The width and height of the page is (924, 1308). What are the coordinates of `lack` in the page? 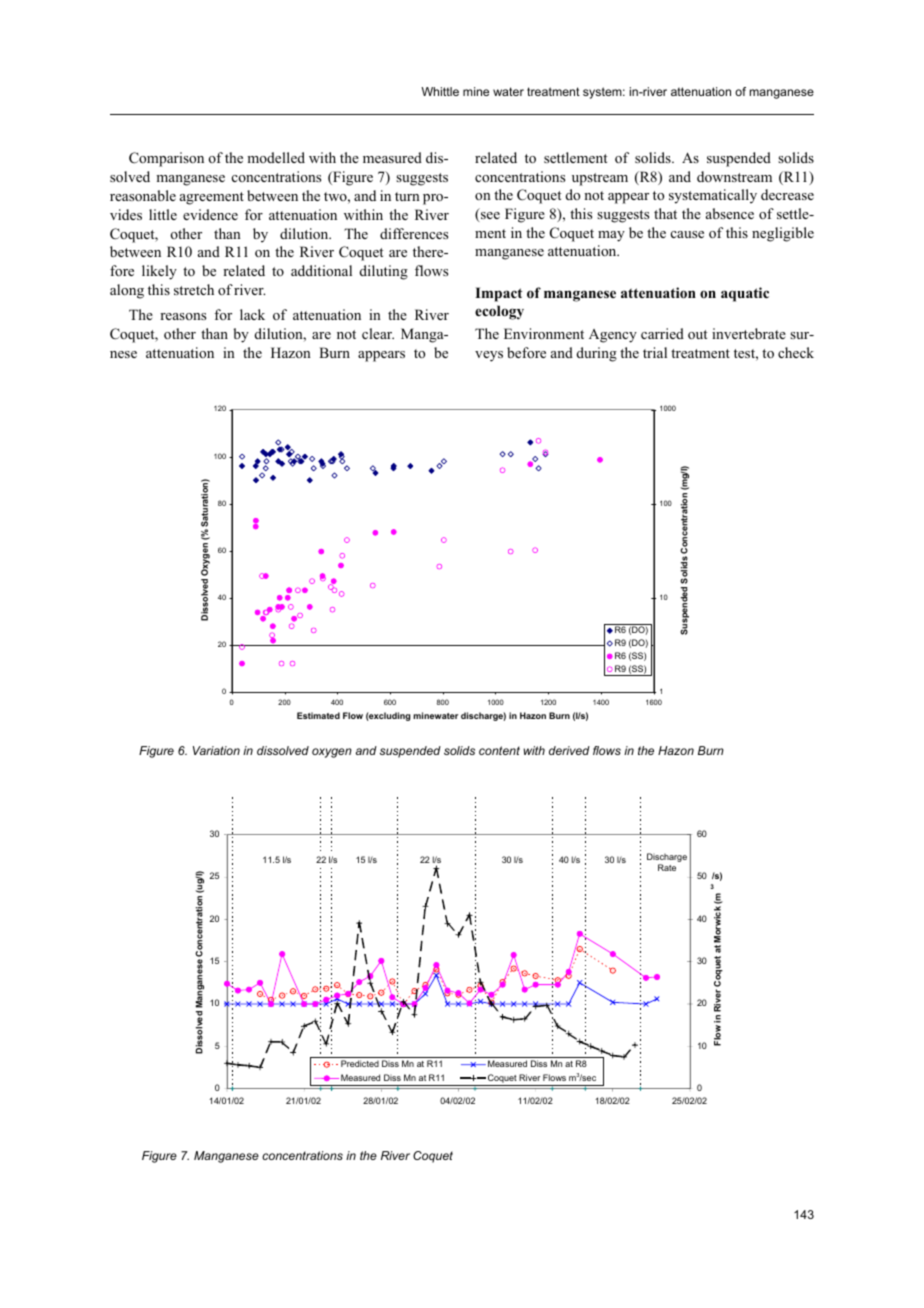 It's located at (252, 314).
